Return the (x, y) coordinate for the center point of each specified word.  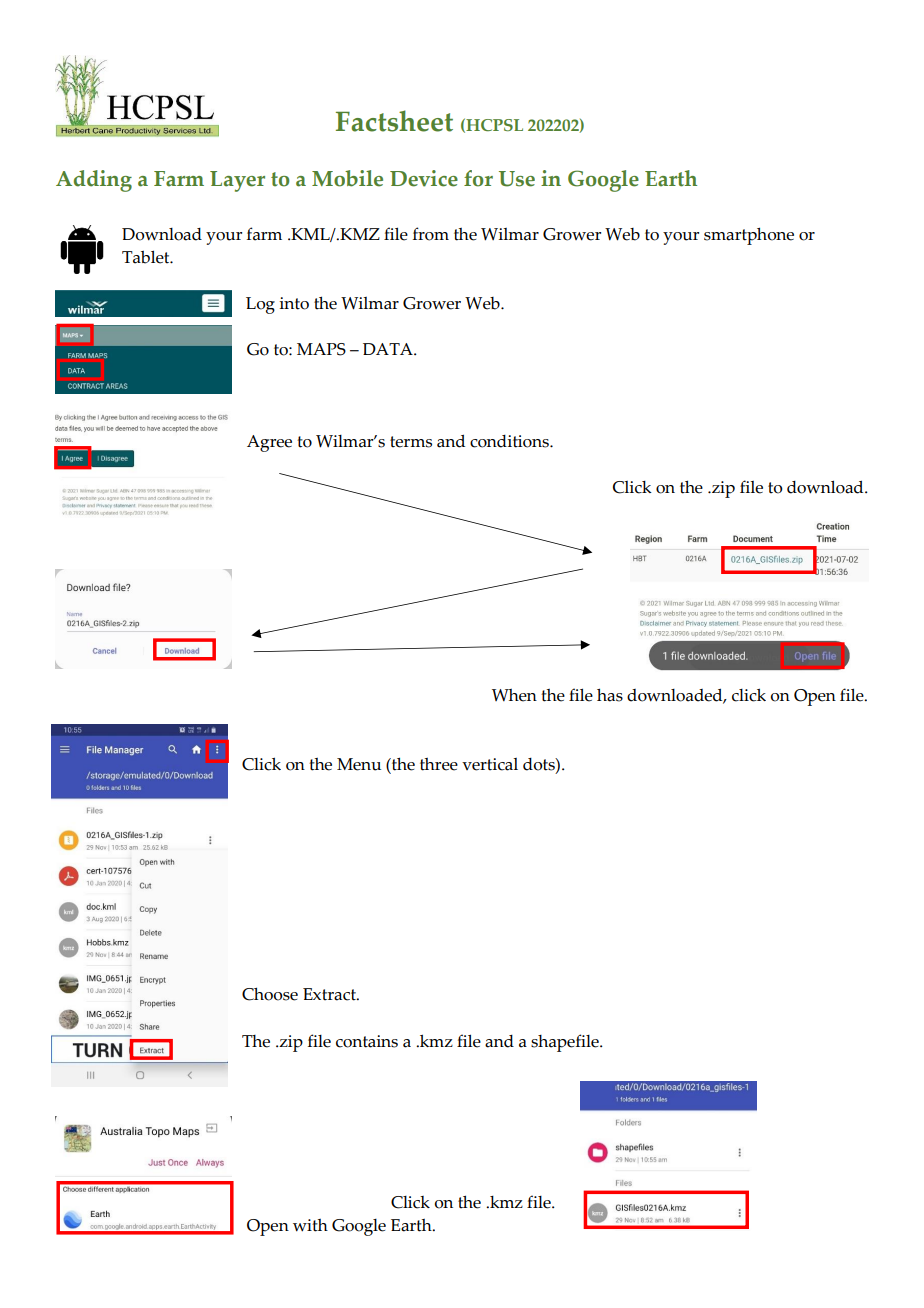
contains (367, 1041)
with (310, 1225)
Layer (237, 181)
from (431, 234)
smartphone (749, 236)
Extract (330, 994)
